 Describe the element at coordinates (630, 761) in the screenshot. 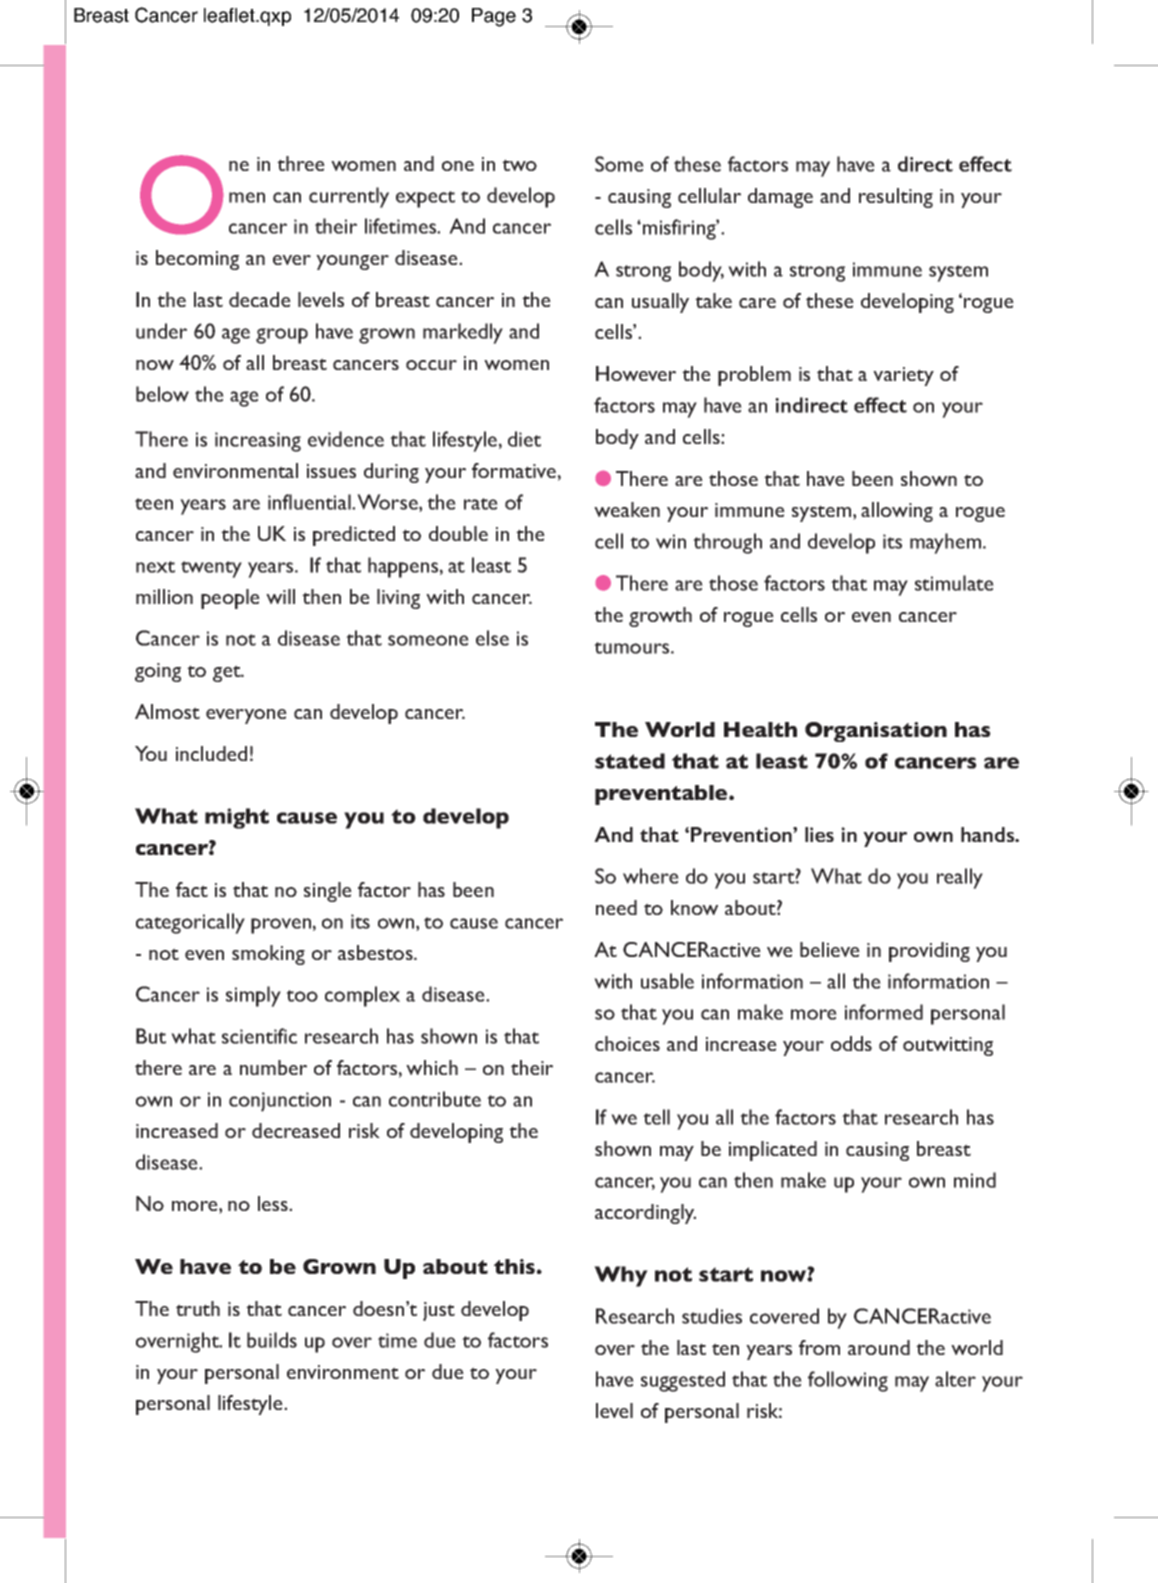

I see `stated` at that location.
